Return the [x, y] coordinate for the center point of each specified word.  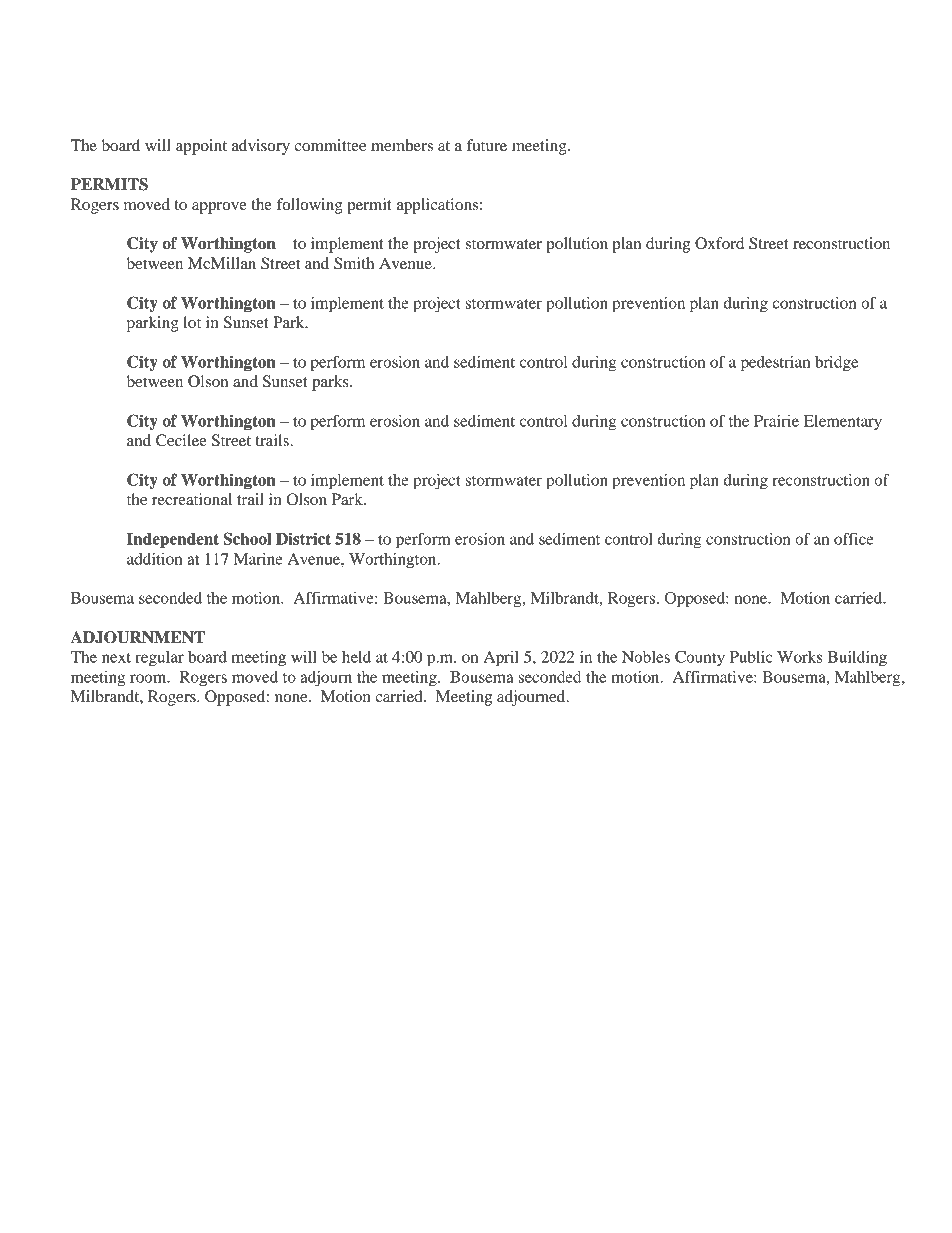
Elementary [843, 423]
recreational [192, 499]
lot [192, 322]
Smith [354, 263]
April [501, 659]
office [854, 538]
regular [159, 659]
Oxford [719, 243]
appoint [201, 147]
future [486, 145]
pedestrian [775, 364]
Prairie [776, 421]
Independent [173, 540]
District [303, 538]
